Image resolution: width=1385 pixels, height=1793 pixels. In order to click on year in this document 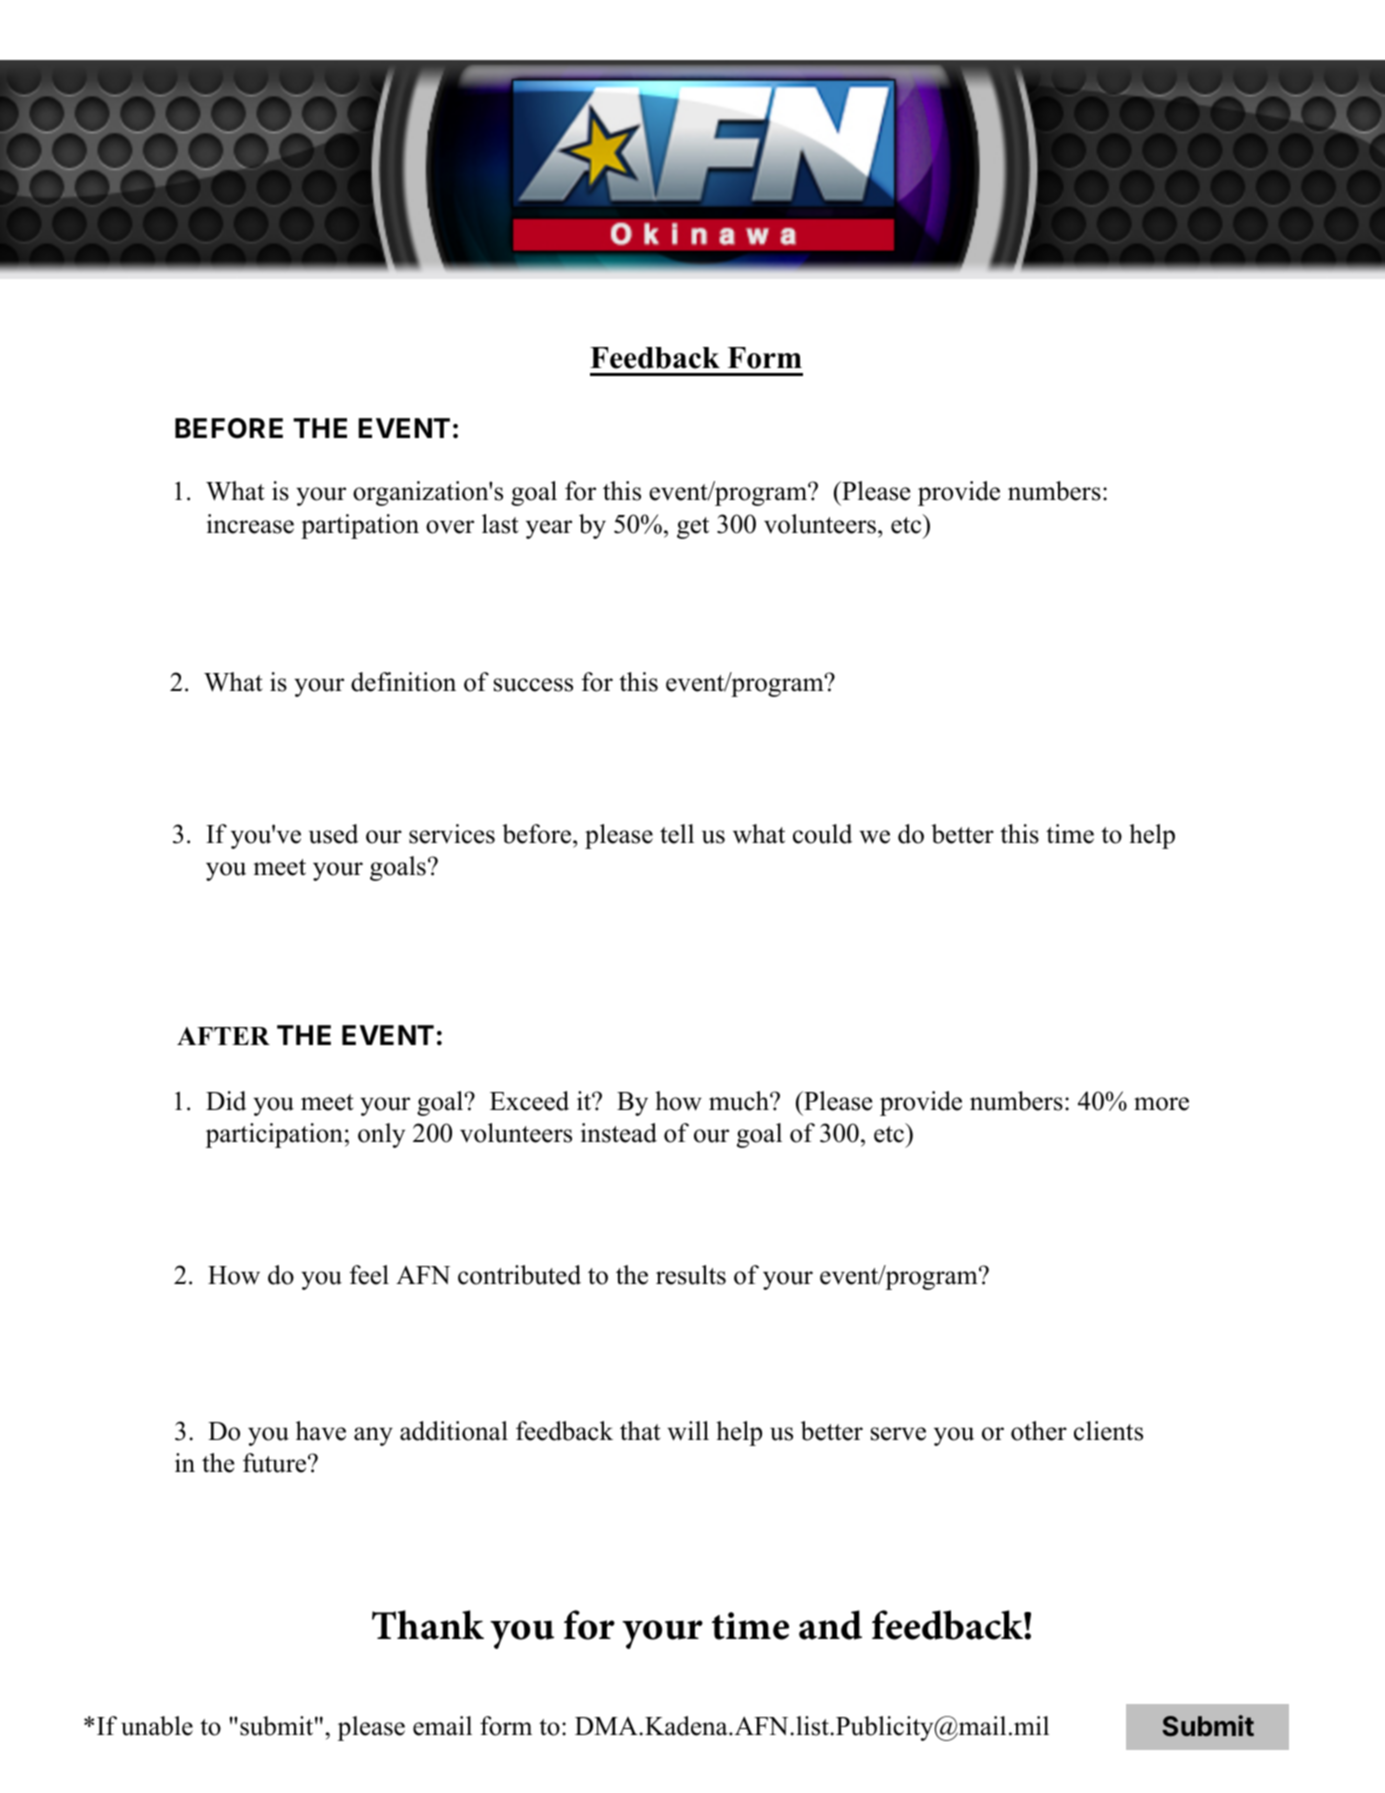, I will do `click(549, 529)`.
